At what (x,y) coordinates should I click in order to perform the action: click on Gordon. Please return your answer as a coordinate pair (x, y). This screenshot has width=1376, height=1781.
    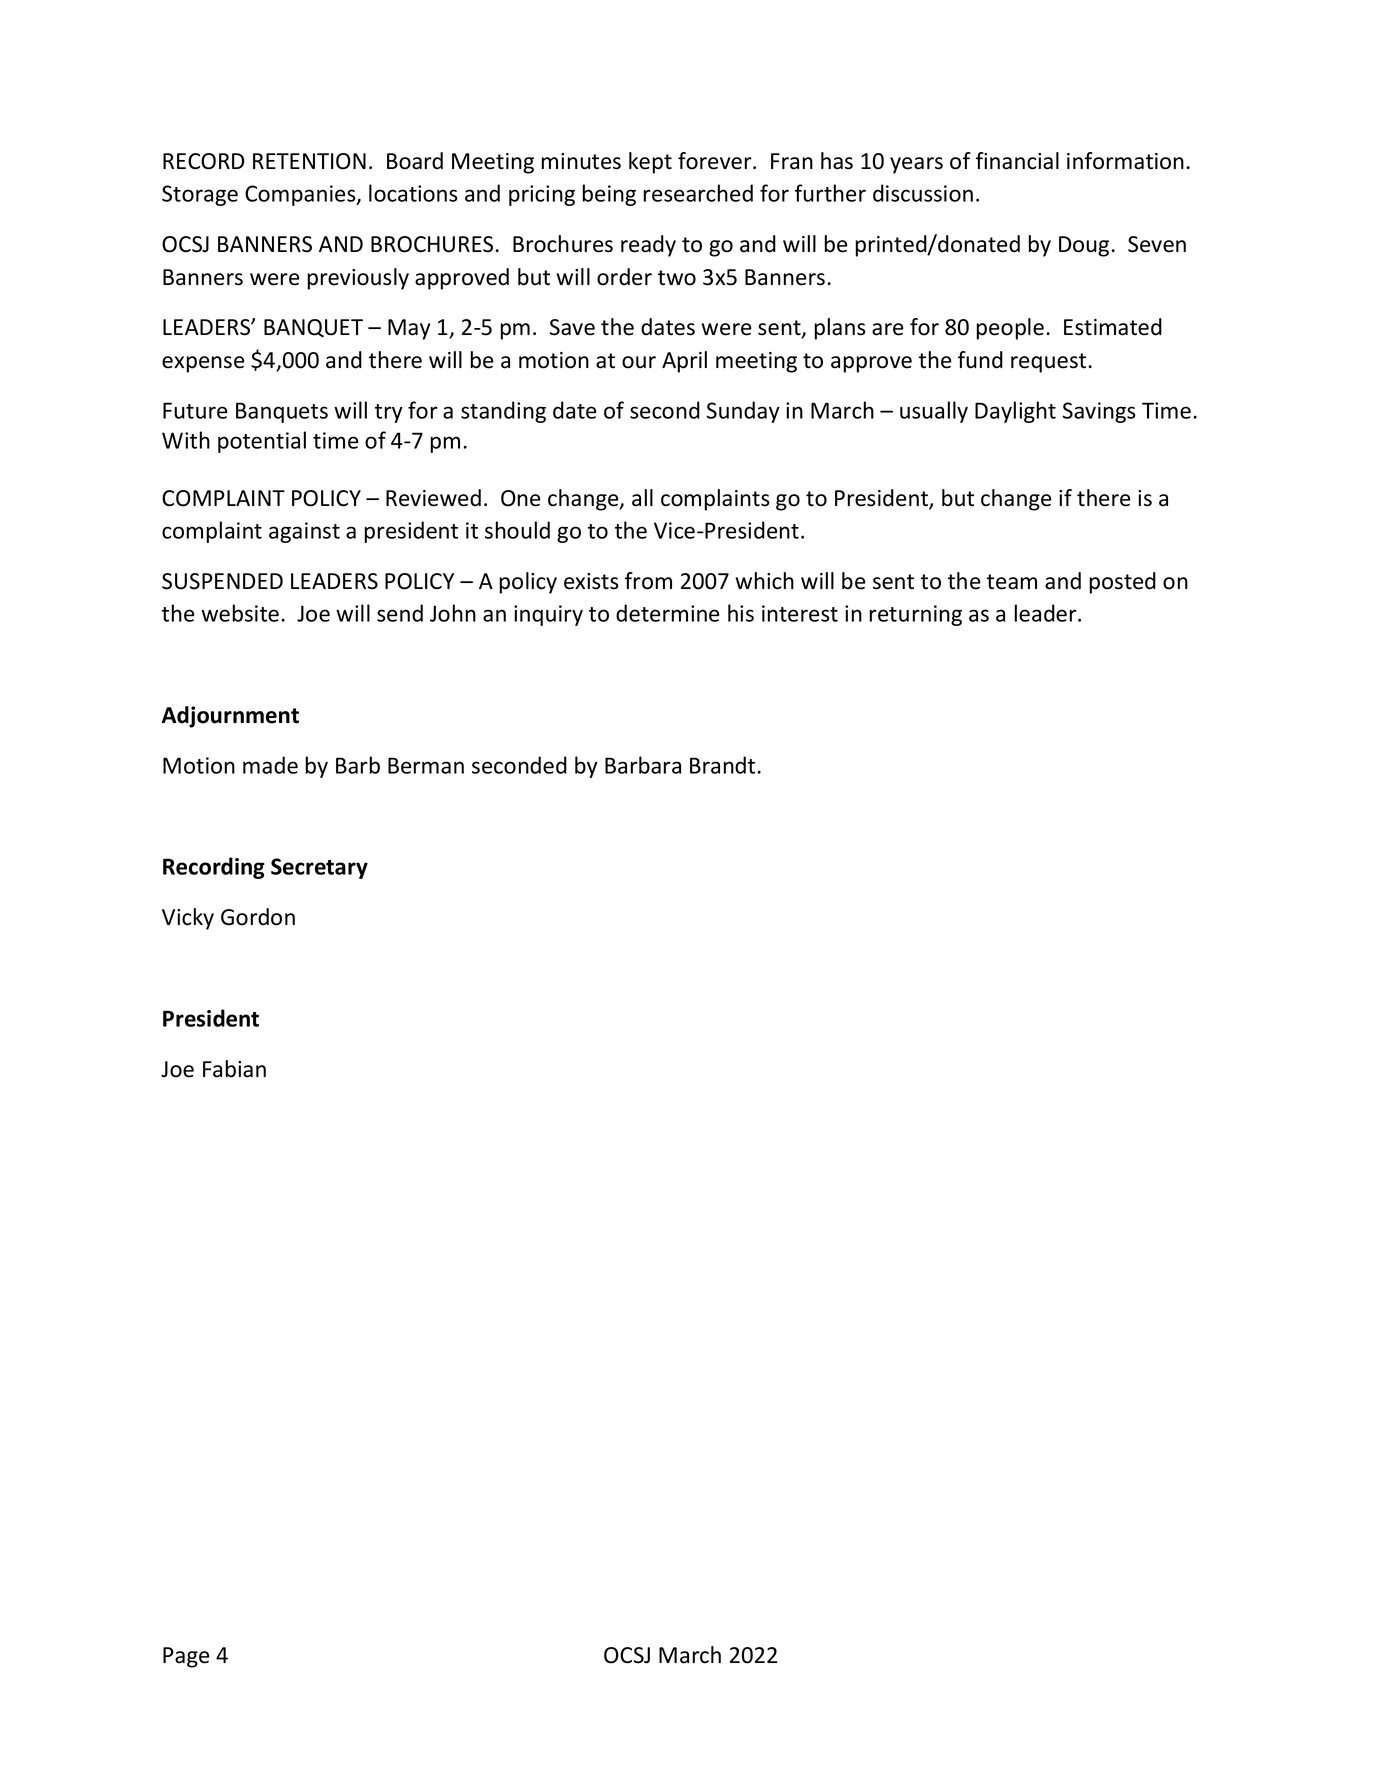
    Looking at the image, I should click on (258, 917).
